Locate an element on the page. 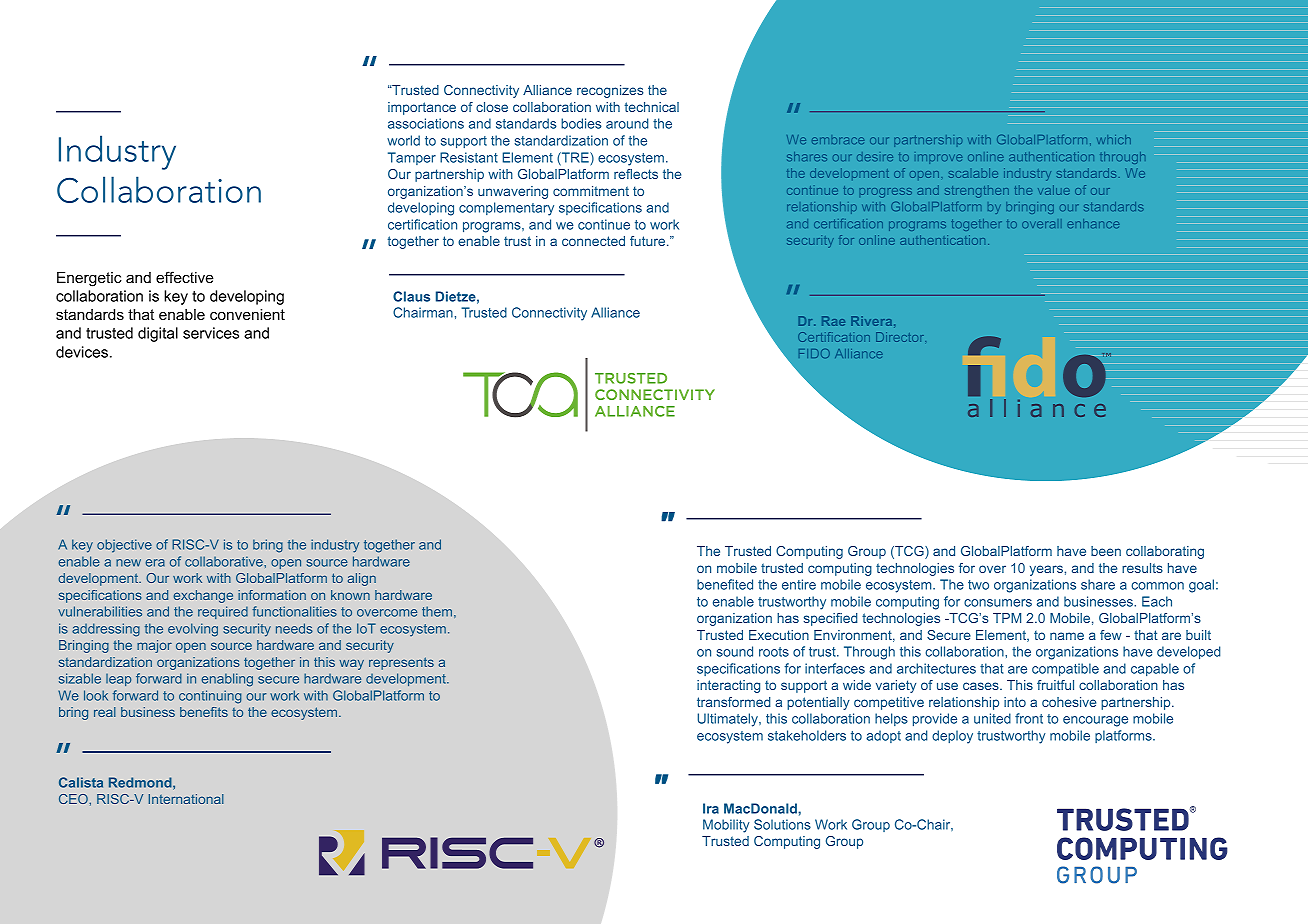 This image has width=1308, height=924. services is located at coordinates (211, 333).
